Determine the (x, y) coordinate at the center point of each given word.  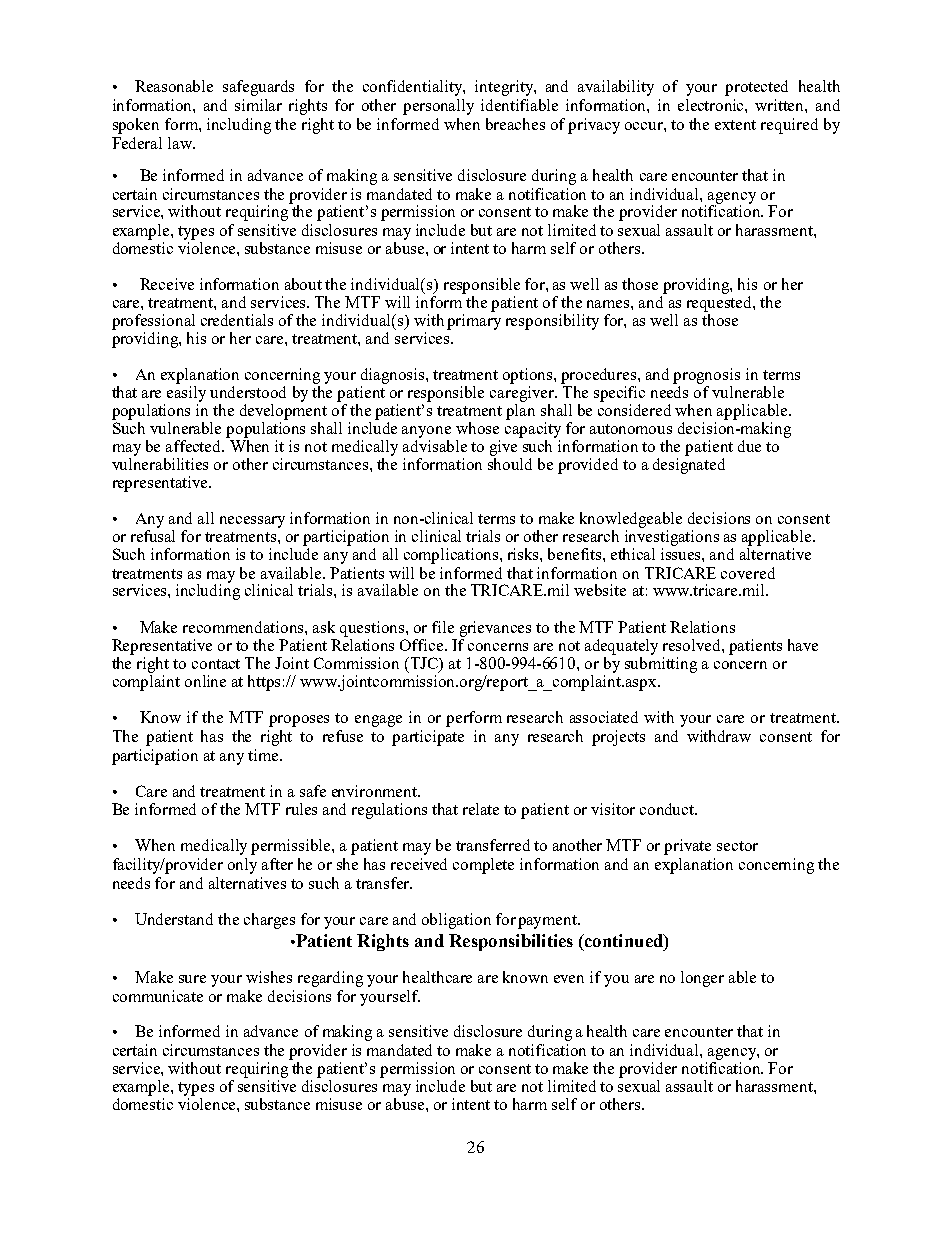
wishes (269, 977)
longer (702, 979)
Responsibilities (511, 942)
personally (438, 107)
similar (258, 105)
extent (735, 125)
